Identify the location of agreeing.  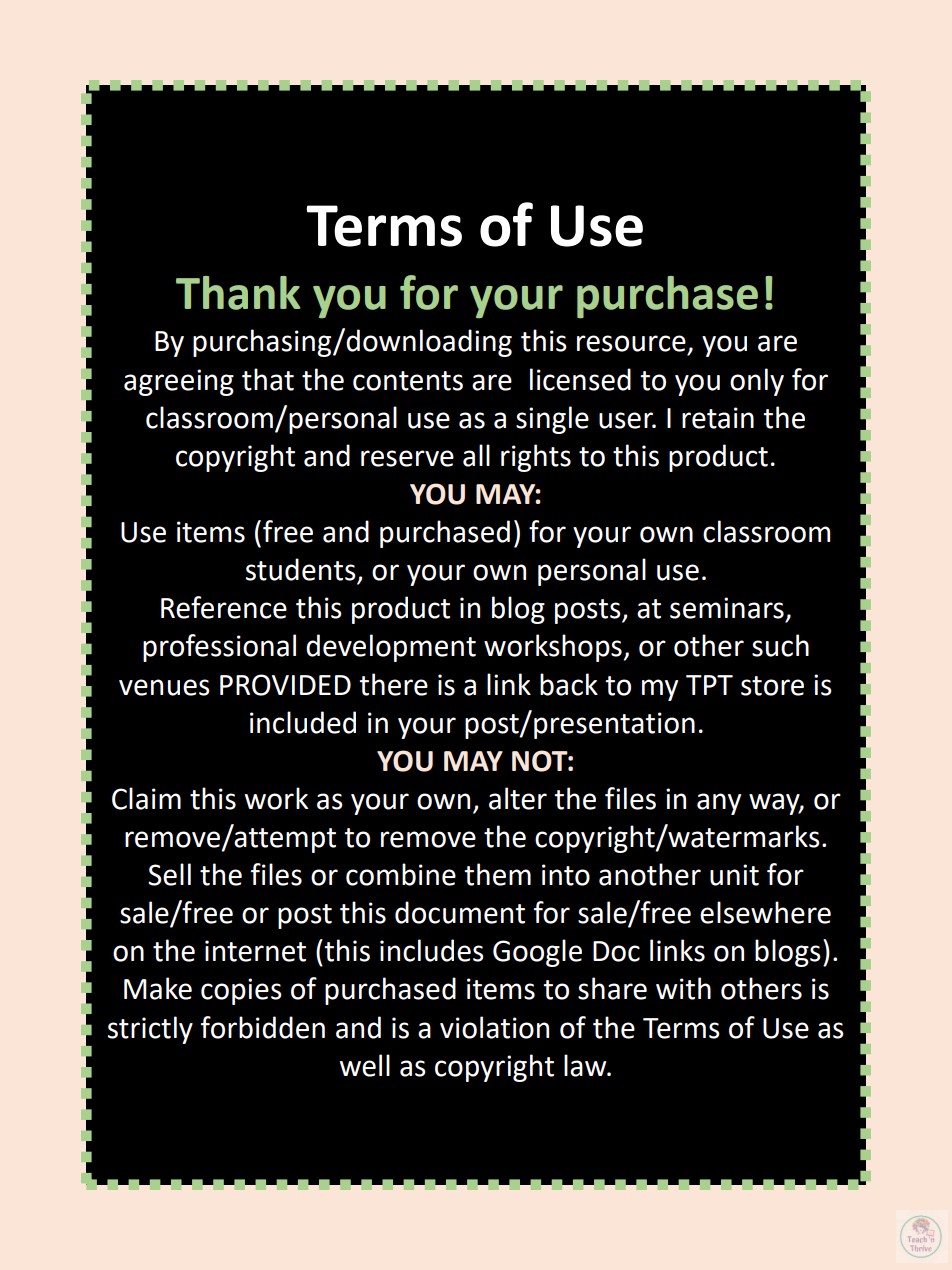
(179, 382).
